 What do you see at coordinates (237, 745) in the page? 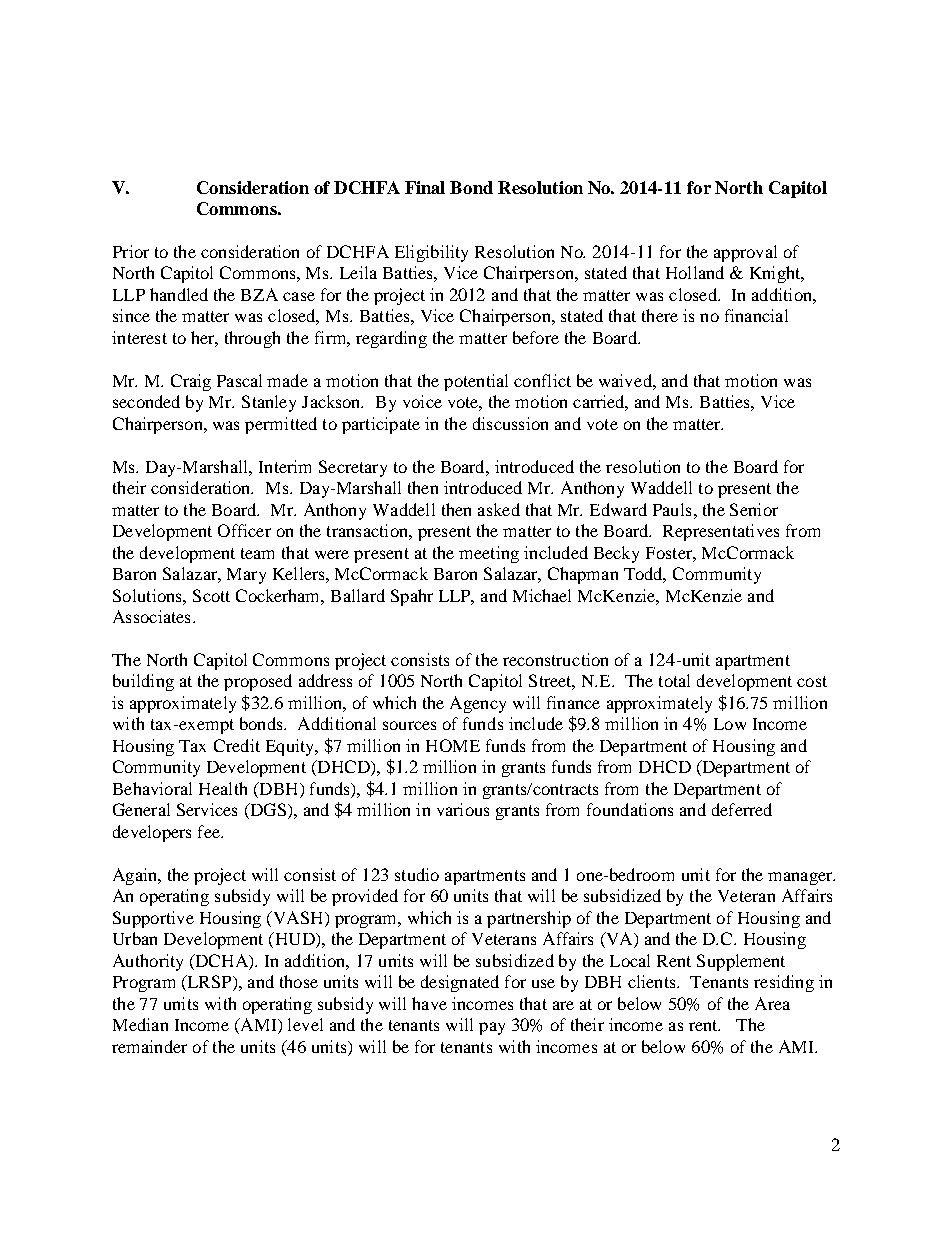
I see `Credit` at bounding box center [237, 745].
